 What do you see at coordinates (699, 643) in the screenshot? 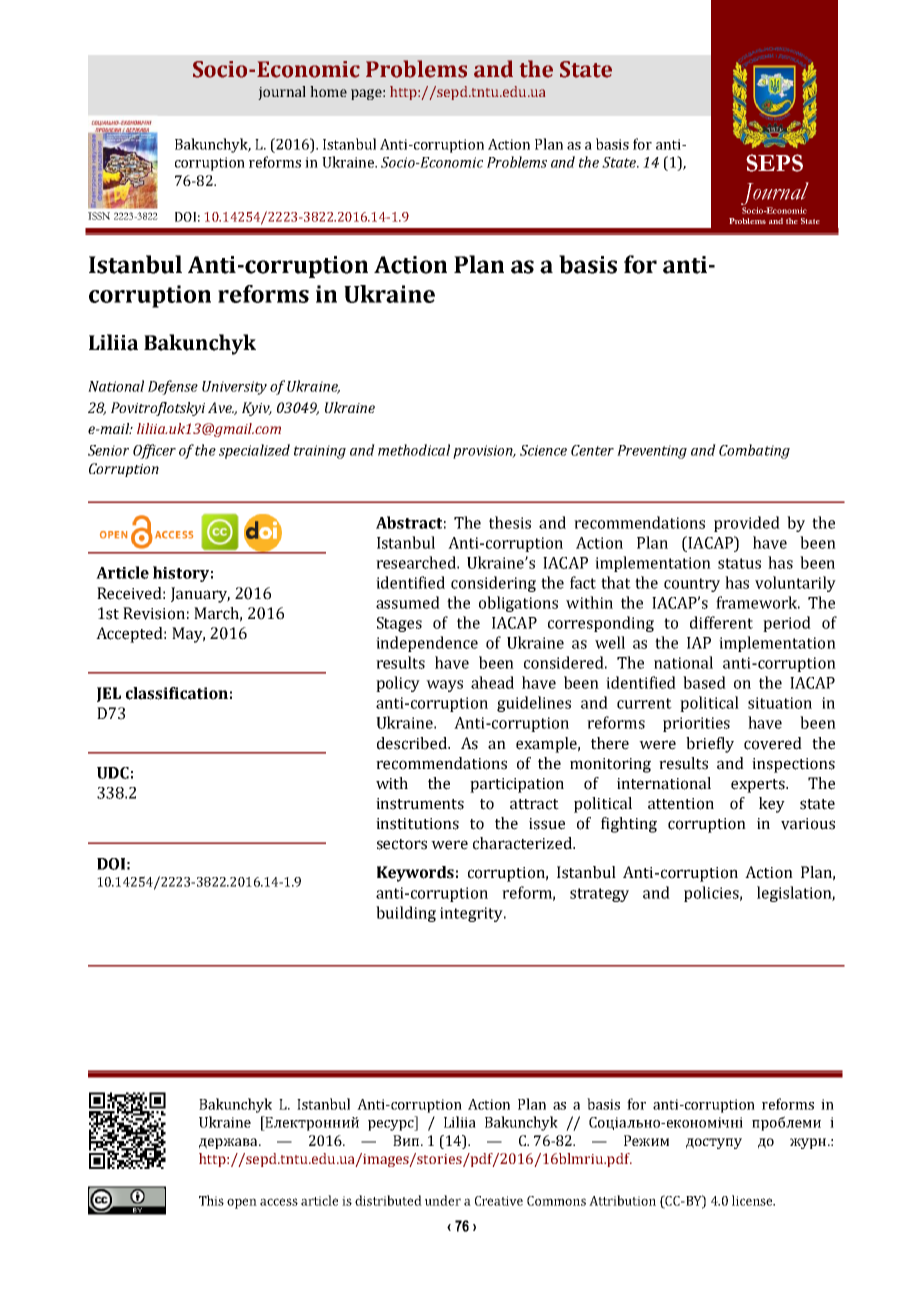
I see `IAP` at bounding box center [699, 643].
